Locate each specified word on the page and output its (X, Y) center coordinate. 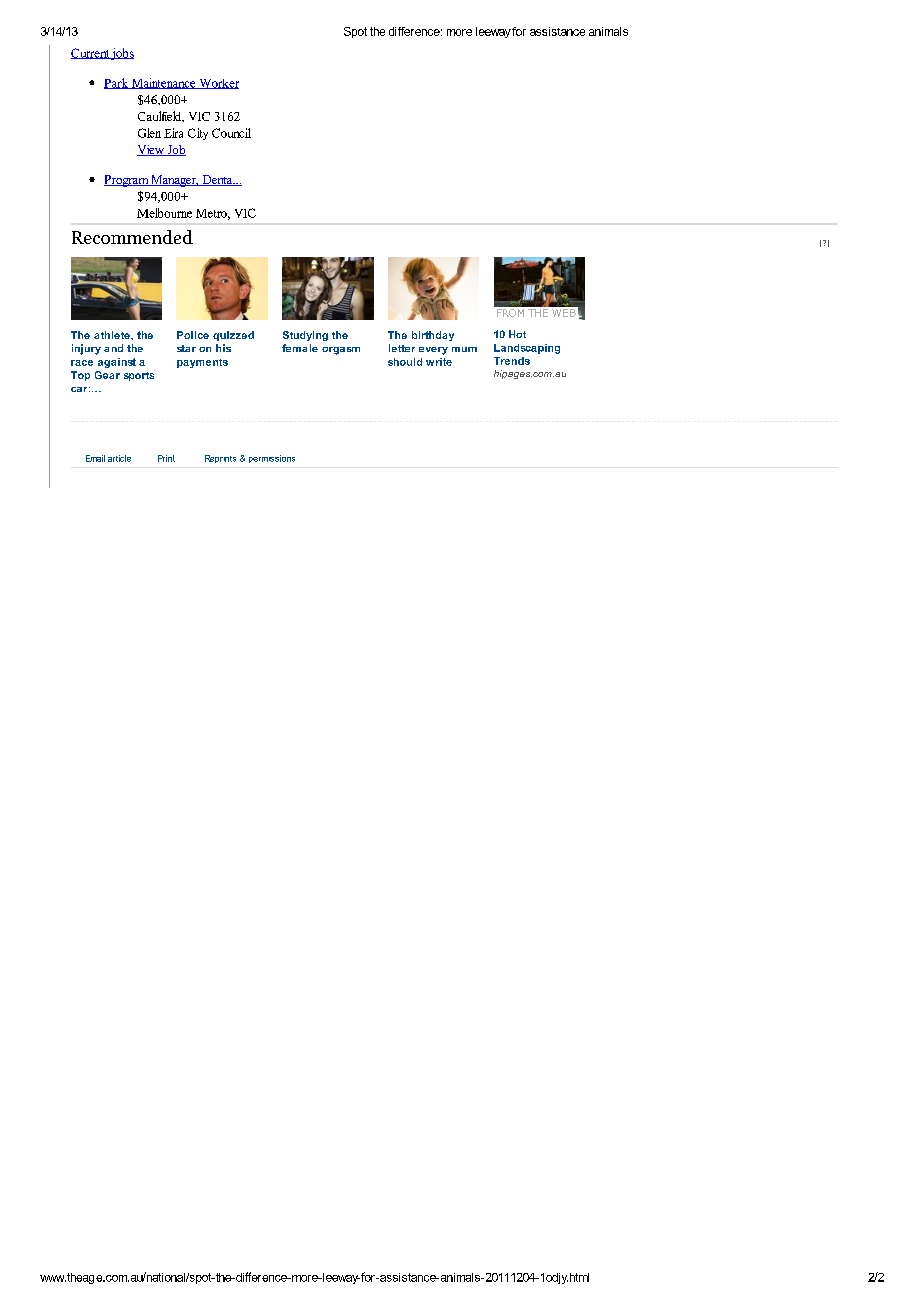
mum (464, 349)
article (119, 458)
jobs (122, 54)
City (198, 134)
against (117, 363)
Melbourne (164, 213)
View (151, 150)
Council (231, 133)
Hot (517, 334)
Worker (218, 84)
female (300, 348)
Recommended (132, 237)
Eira (173, 133)
